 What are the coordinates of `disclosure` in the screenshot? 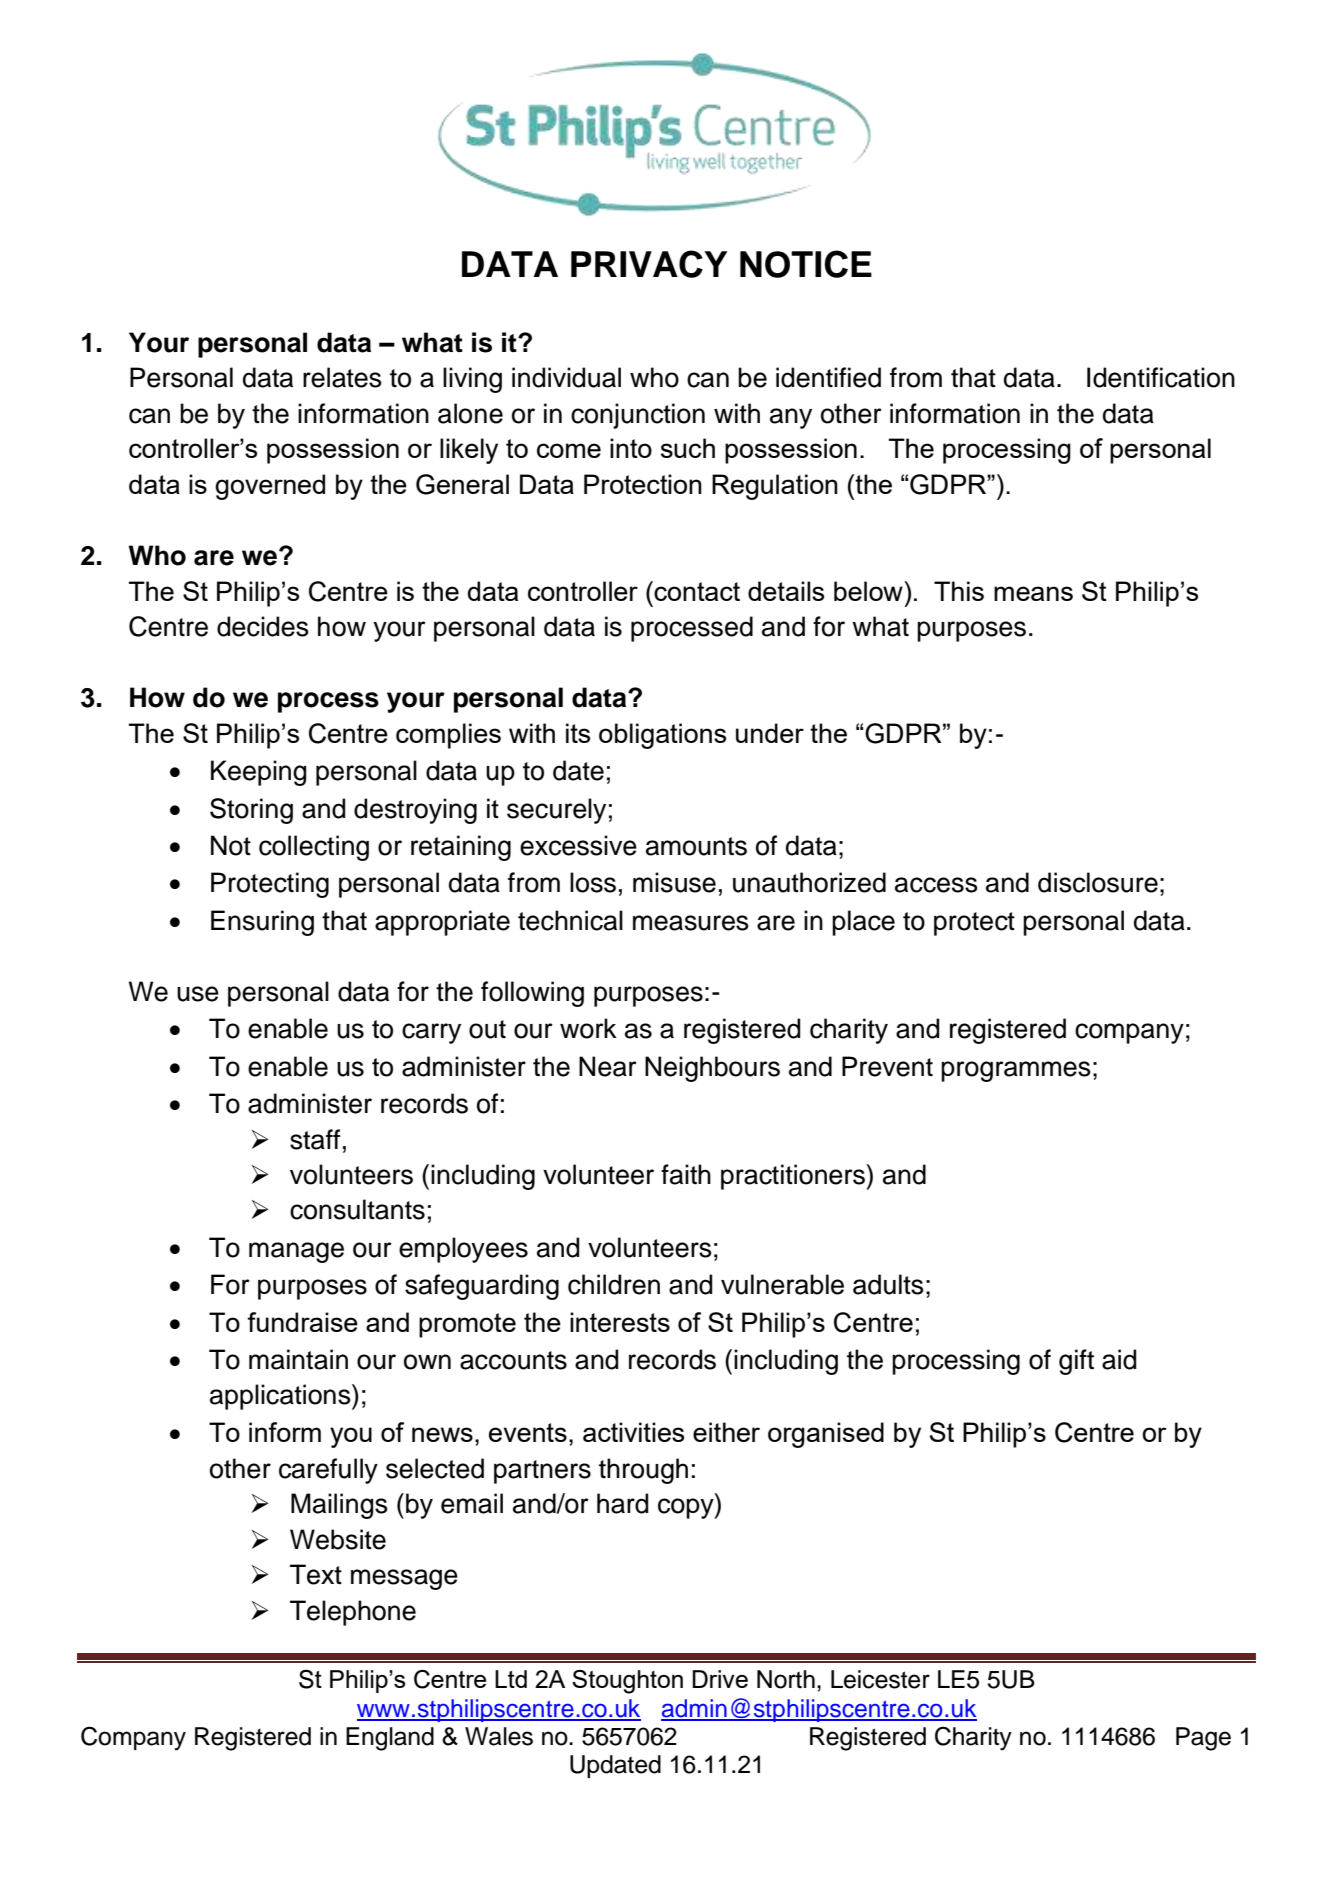 It's located at (1098, 882).
